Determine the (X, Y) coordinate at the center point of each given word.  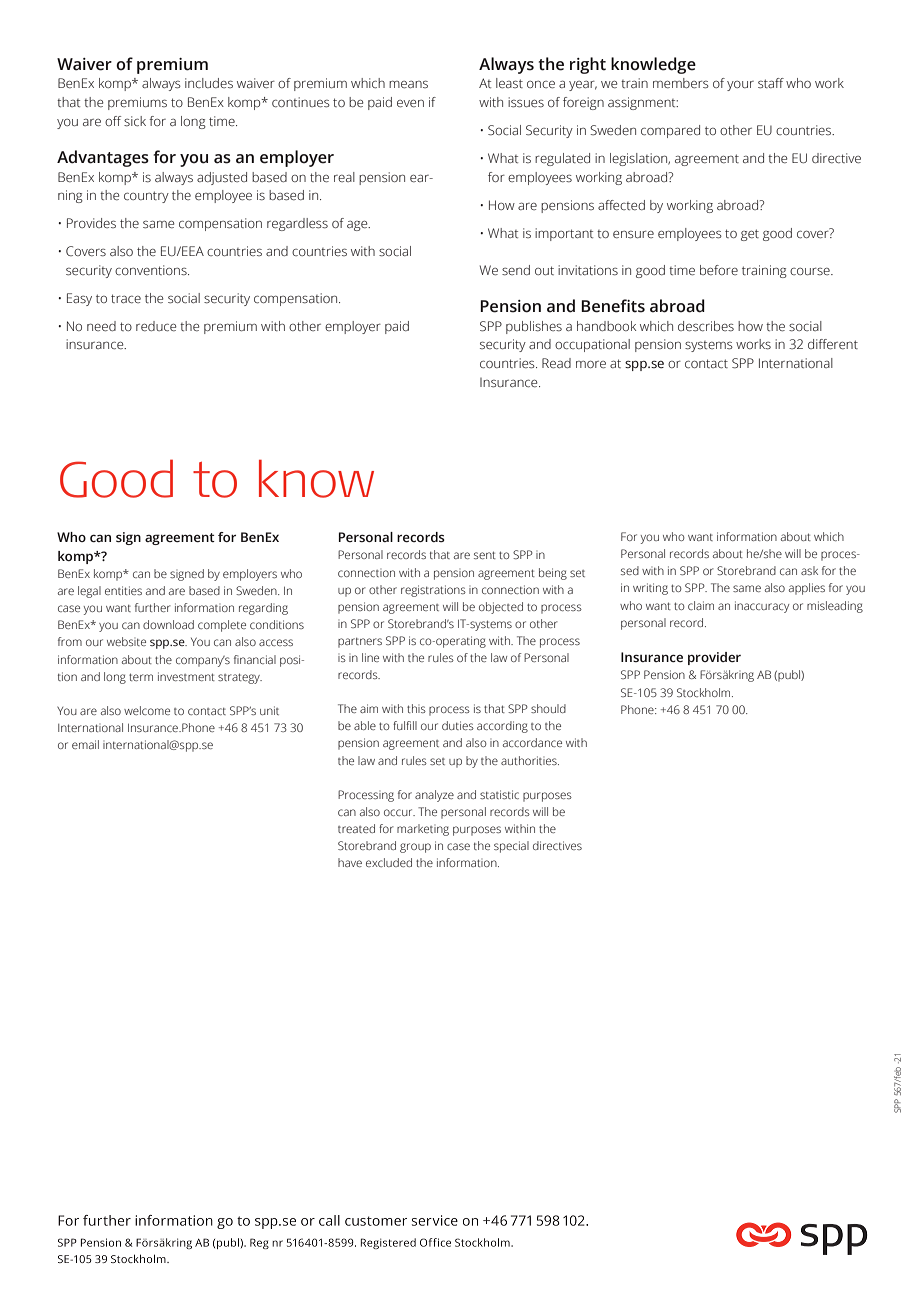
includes (209, 83)
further (153, 607)
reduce (156, 326)
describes (706, 326)
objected (501, 608)
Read (556, 363)
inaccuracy (762, 607)
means (408, 84)
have (350, 862)
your (740, 86)
